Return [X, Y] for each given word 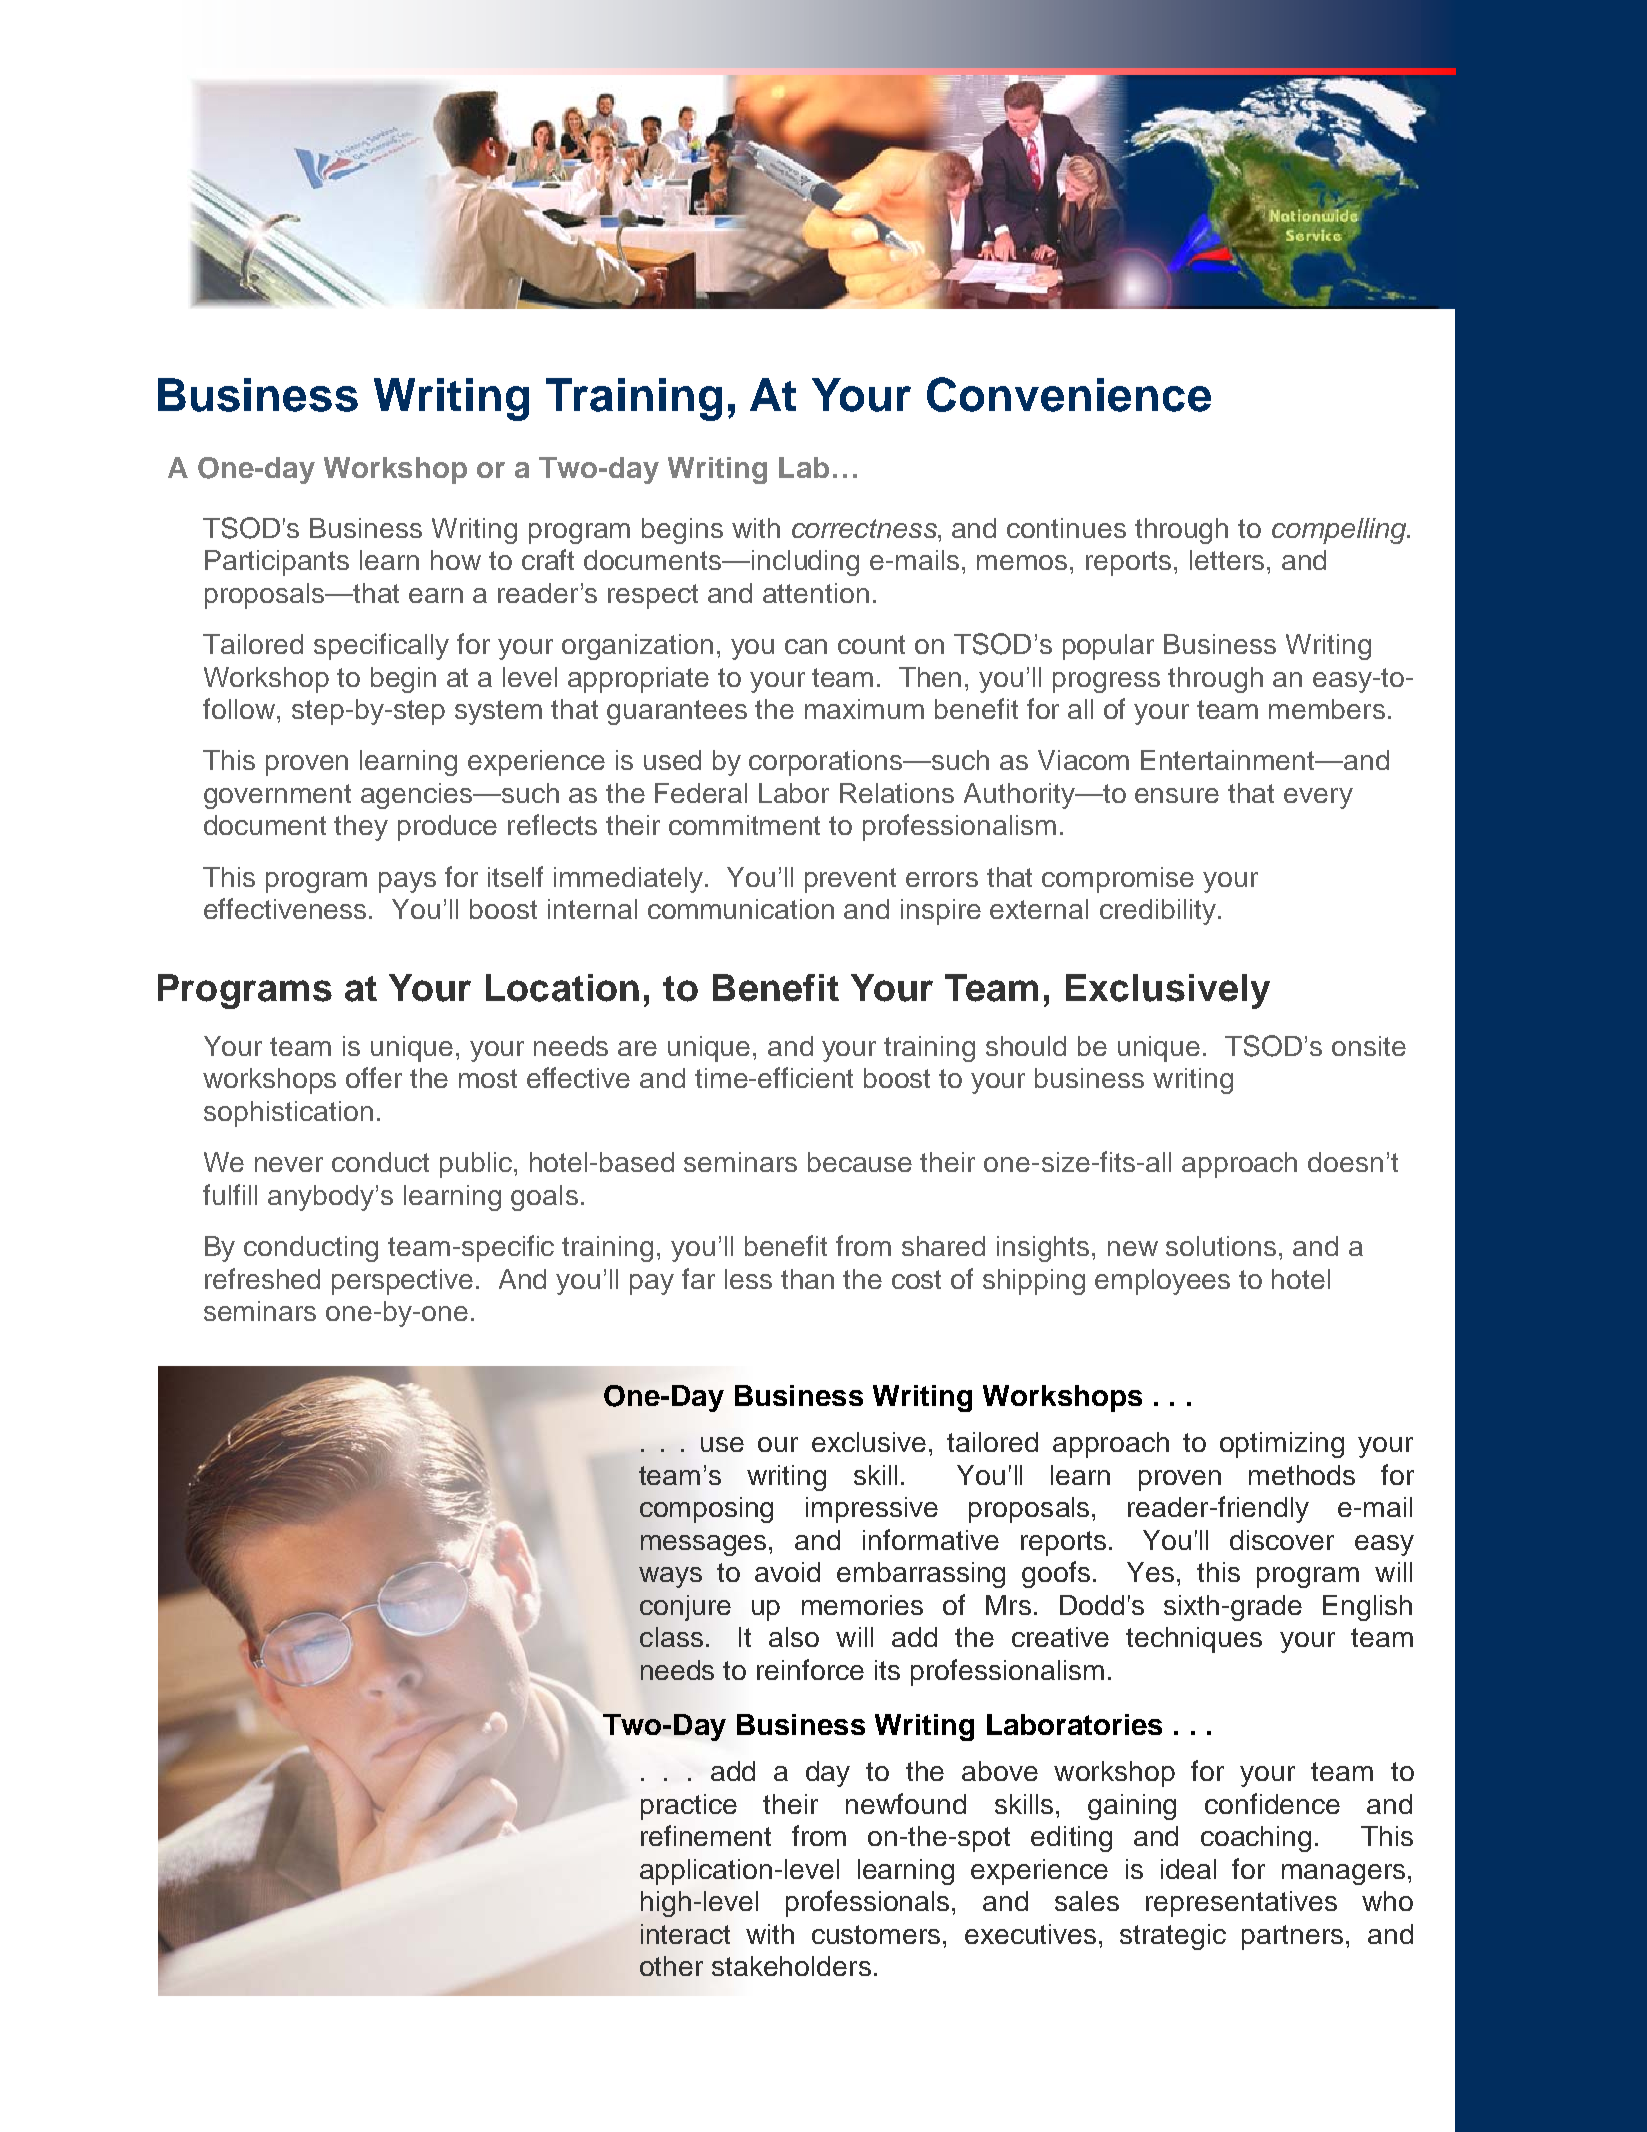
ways [670, 1577]
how [456, 560]
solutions [1221, 1246]
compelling [1340, 531]
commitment [744, 825]
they [361, 828]
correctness [865, 528]
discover [1282, 1540]
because [860, 1162]
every [1318, 798]
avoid [787, 1572]
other [671, 1966]
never [289, 1164]
